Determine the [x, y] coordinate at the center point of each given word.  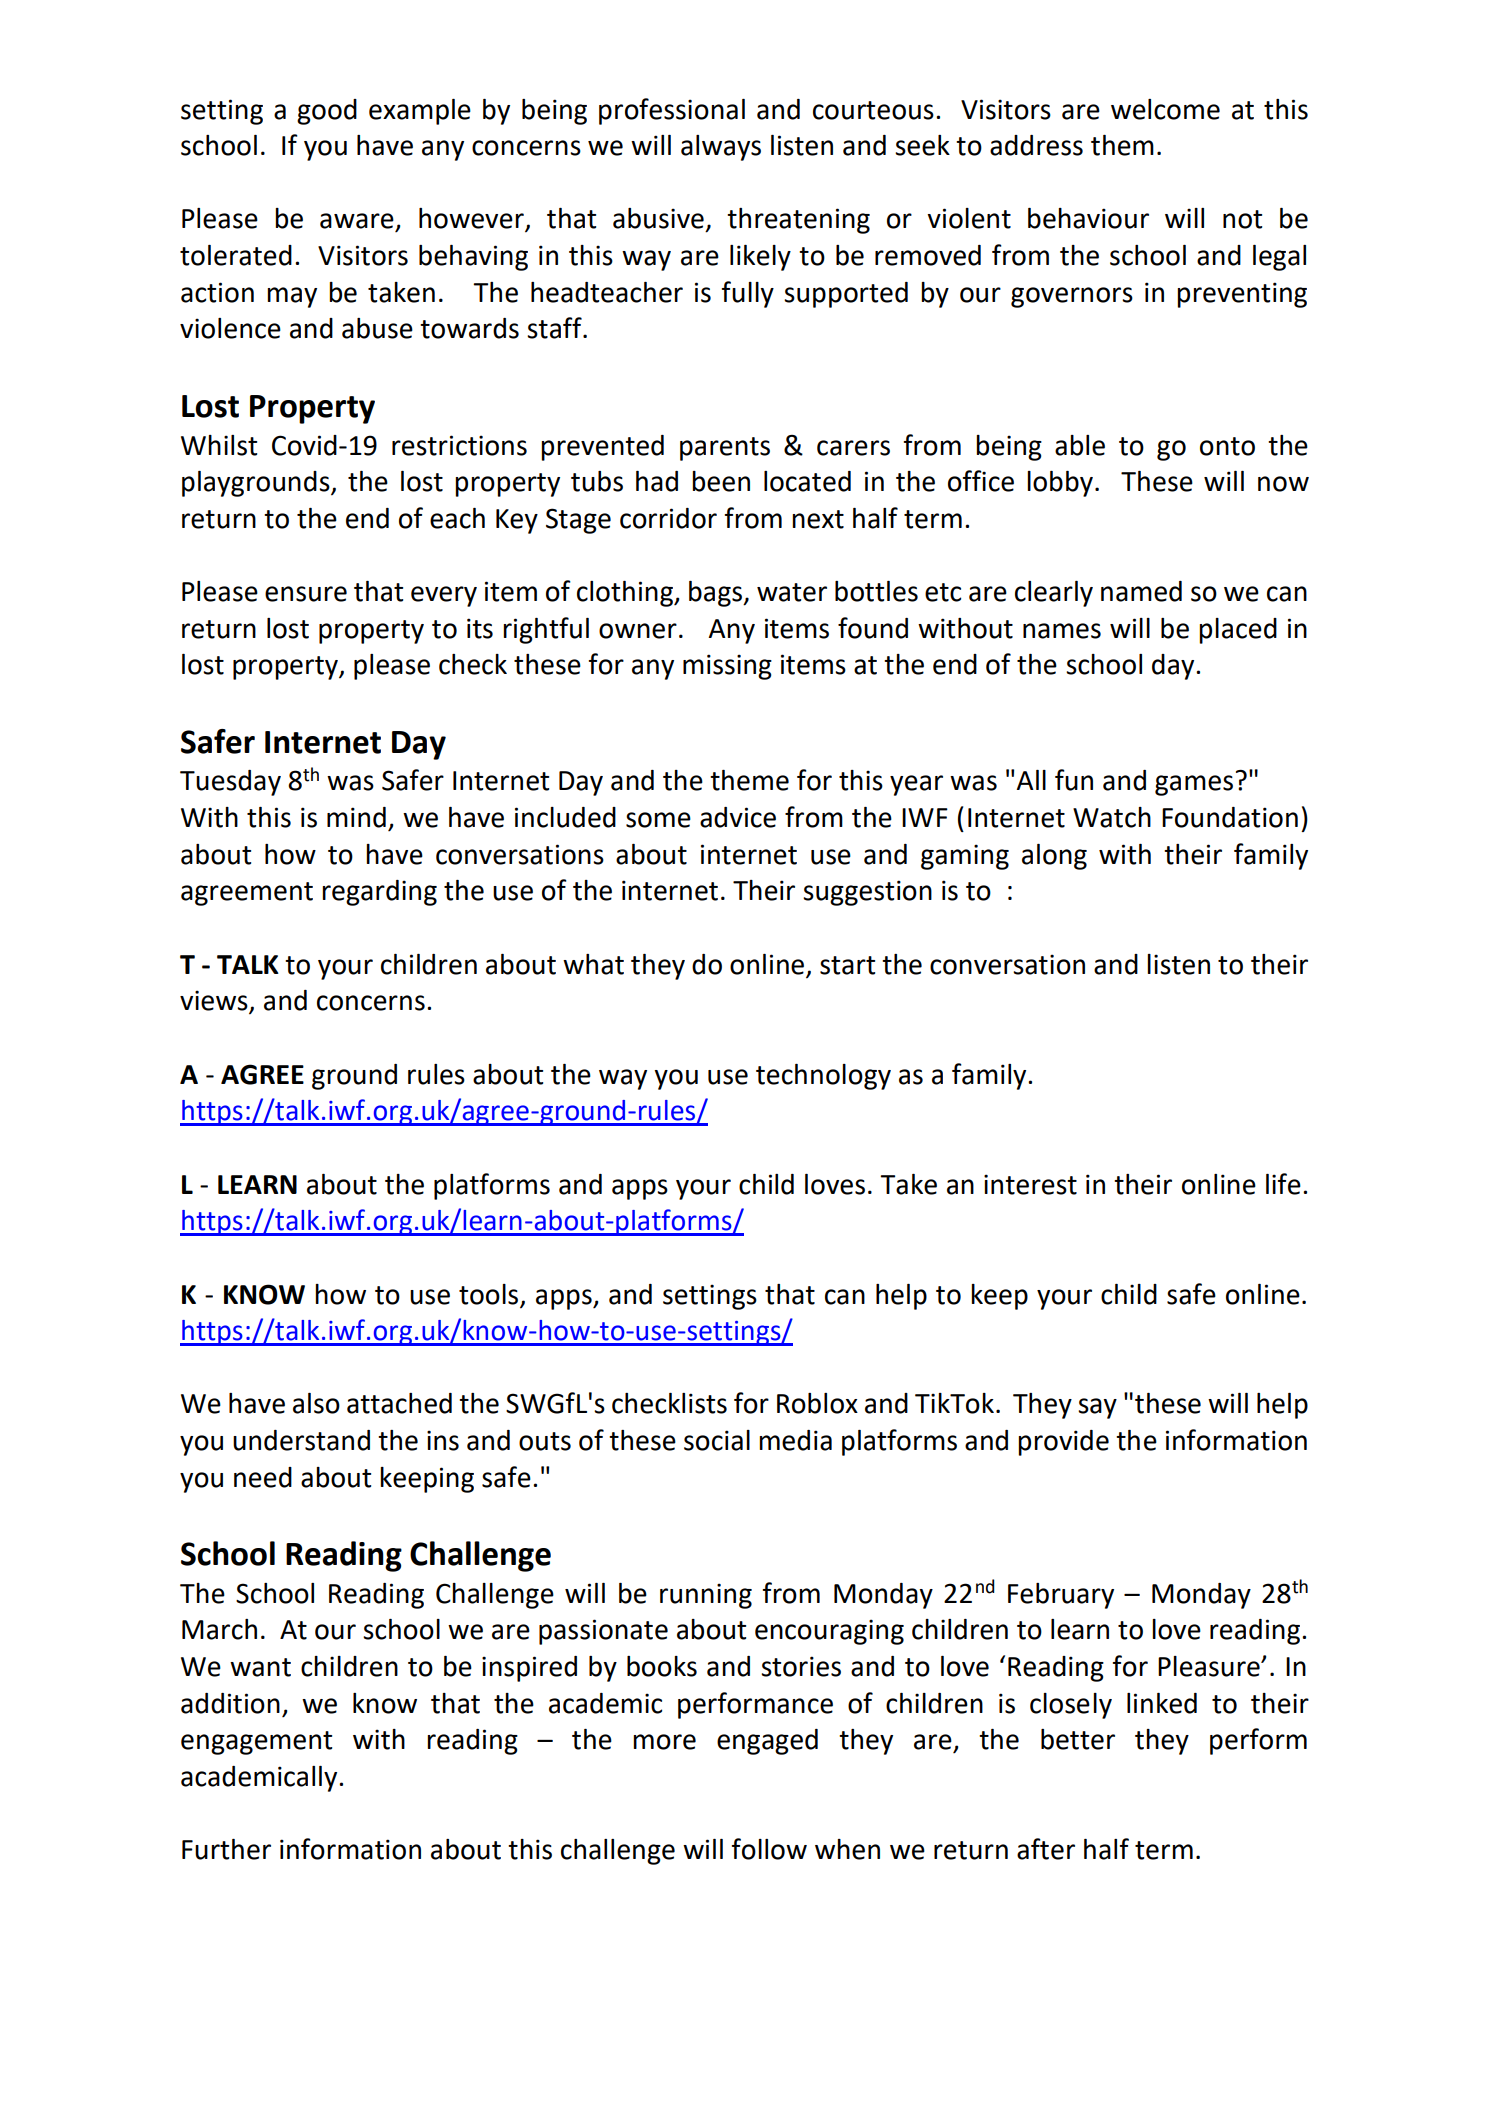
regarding [379, 893]
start [847, 965]
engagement [256, 1743]
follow [769, 1849]
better [1078, 1739]
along [1054, 857]
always [721, 148]
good [327, 112]
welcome [1165, 109]
